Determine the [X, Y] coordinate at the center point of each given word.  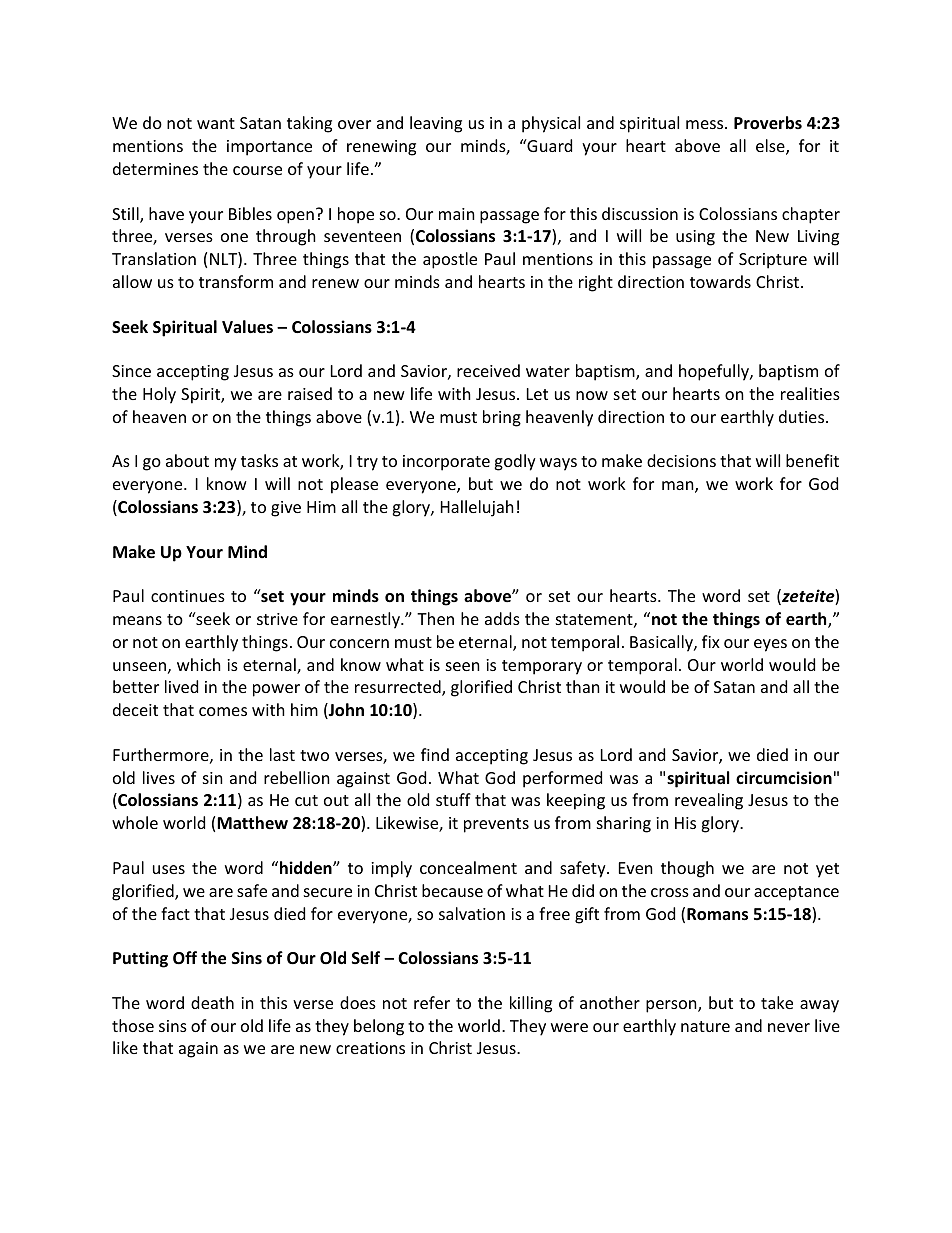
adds [502, 618]
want [216, 123]
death [212, 1002]
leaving [436, 124]
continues [188, 596]
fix [711, 641]
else [771, 147]
